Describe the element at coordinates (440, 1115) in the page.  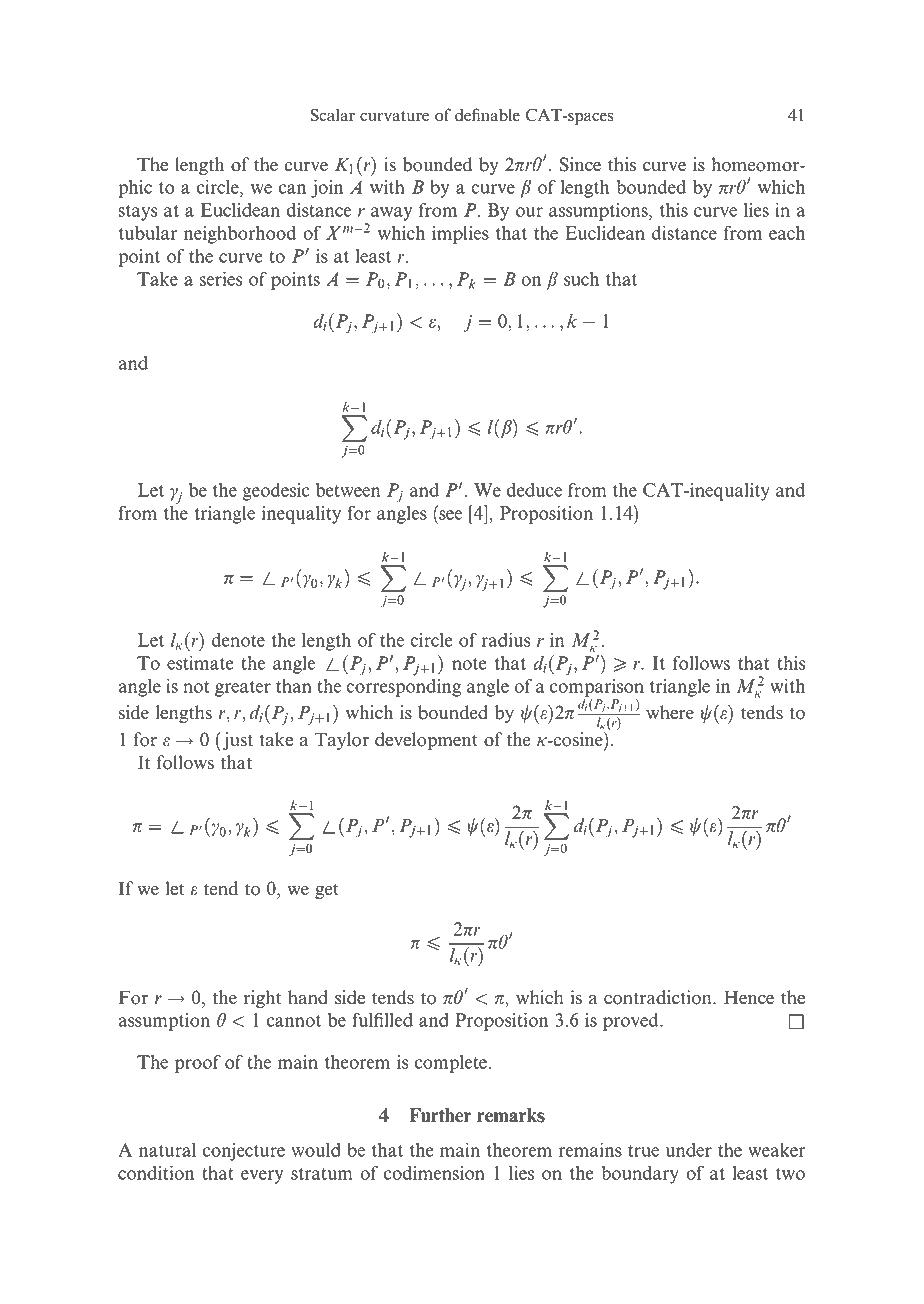
I see `Further` at that location.
